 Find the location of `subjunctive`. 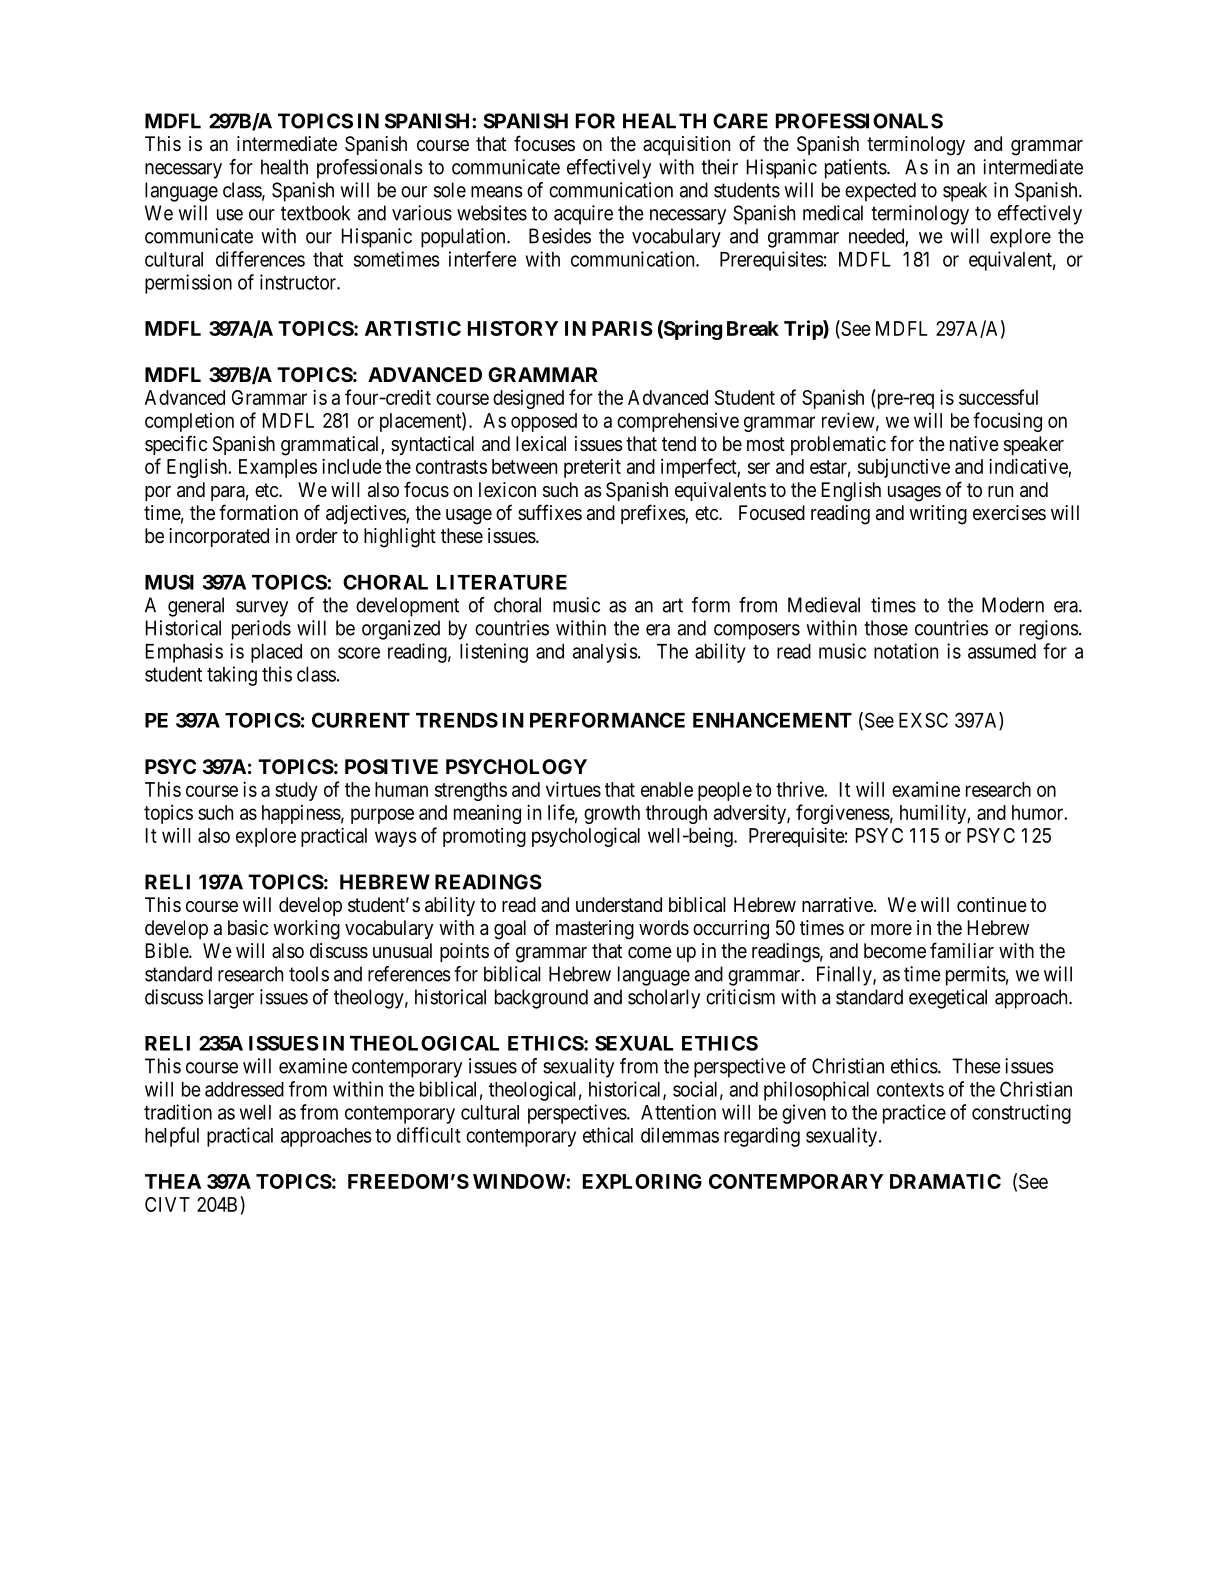

subjunctive is located at coordinates (904, 468).
